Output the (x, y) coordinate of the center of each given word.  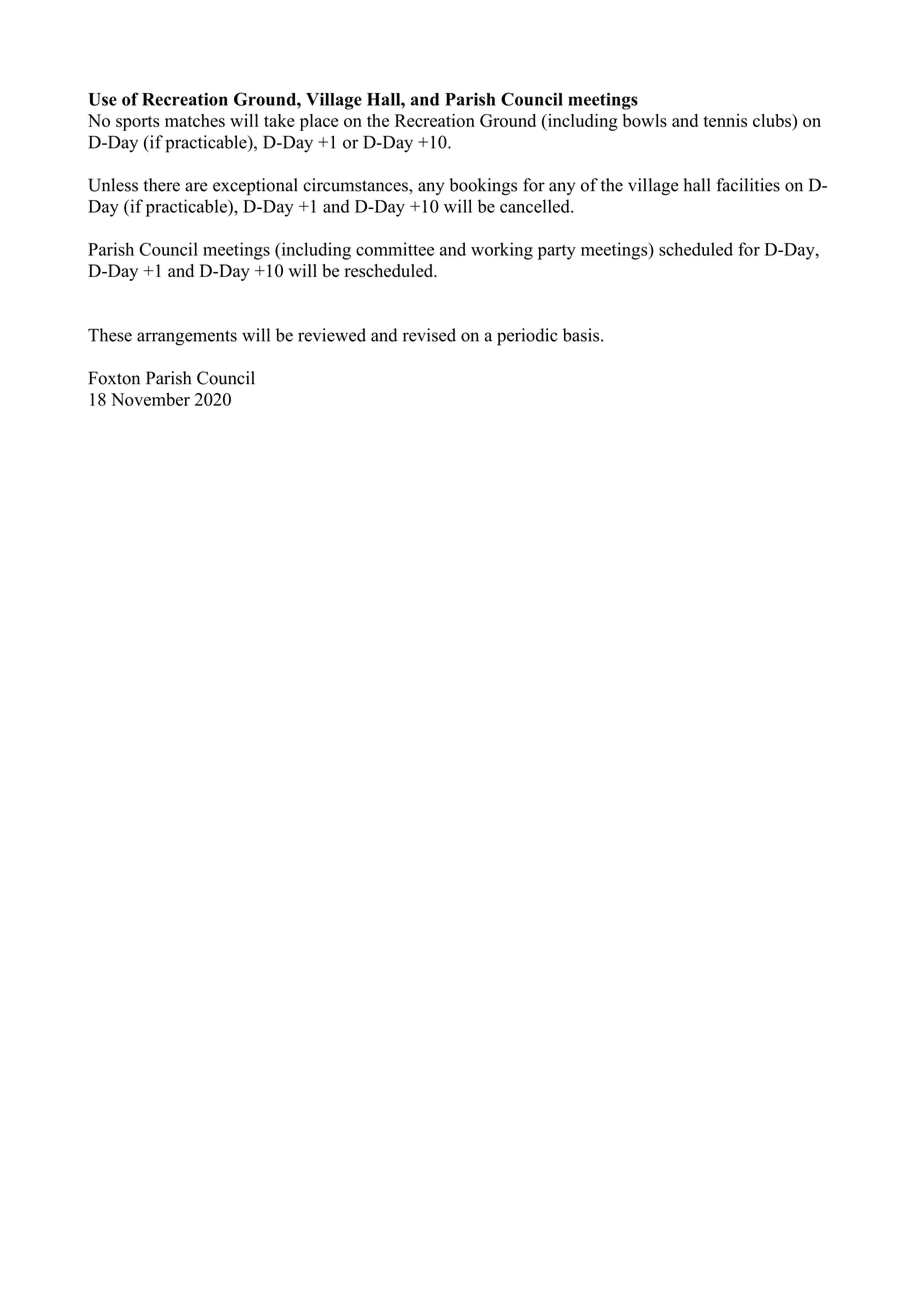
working (502, 251)
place (319, 122)
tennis (725, 120)
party (557, 252)
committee (395, 249)
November (150, 399)
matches (195, 120)
